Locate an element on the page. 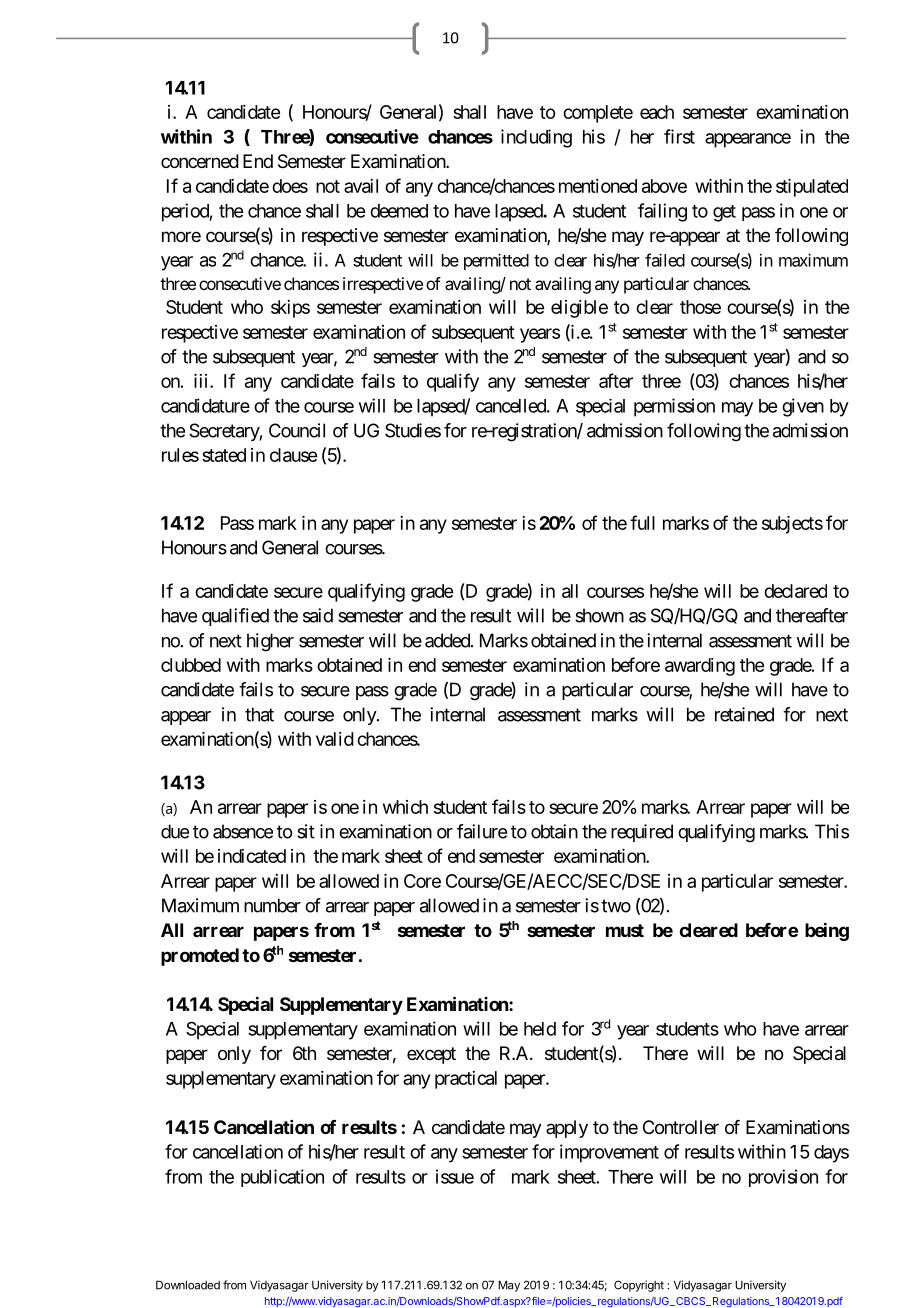 The height and width of the image is (1308, 924). Copyright is located at coordinates (639, 1286).
